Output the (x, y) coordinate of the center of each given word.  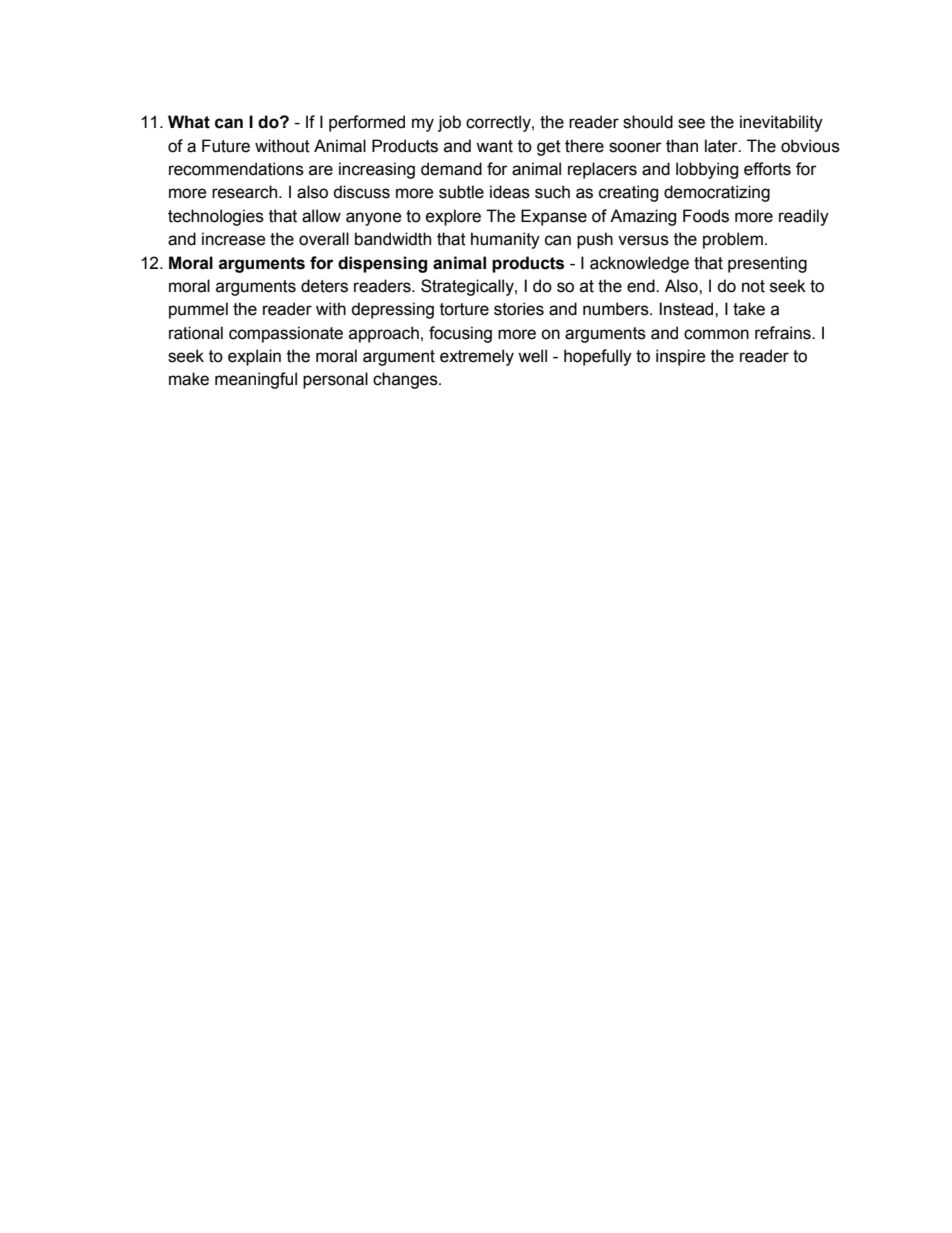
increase (234, 239)
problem (733, 240)
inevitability (781, 123)
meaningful (256, 380)
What (189, 122)
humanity (505, 240)
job (449, 123)
